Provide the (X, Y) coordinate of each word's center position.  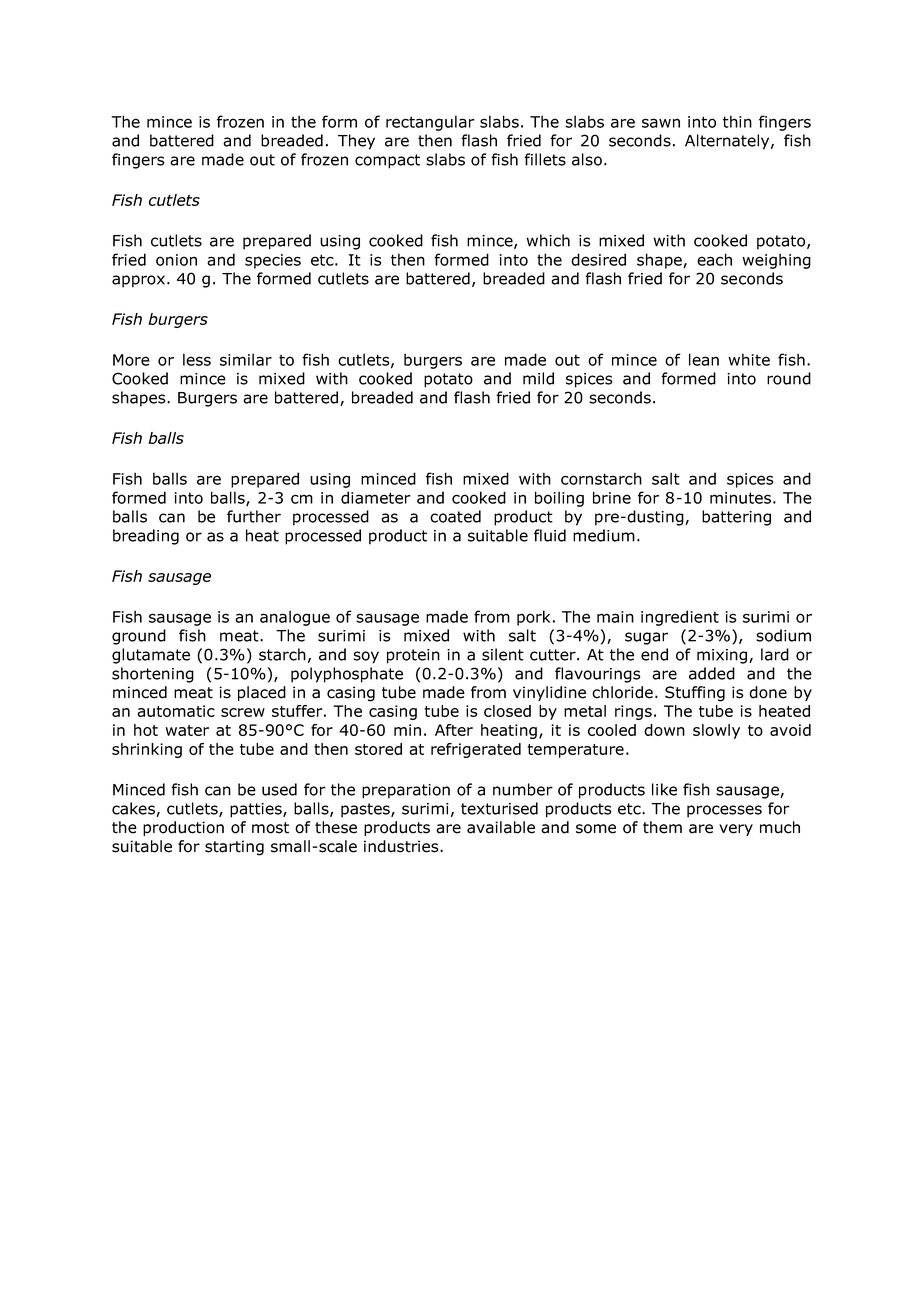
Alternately (728, 142)
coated (455, 516)
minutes (740, 498)
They (356, 142)
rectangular (430, 123)
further (254, 516)
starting (234, 848)
